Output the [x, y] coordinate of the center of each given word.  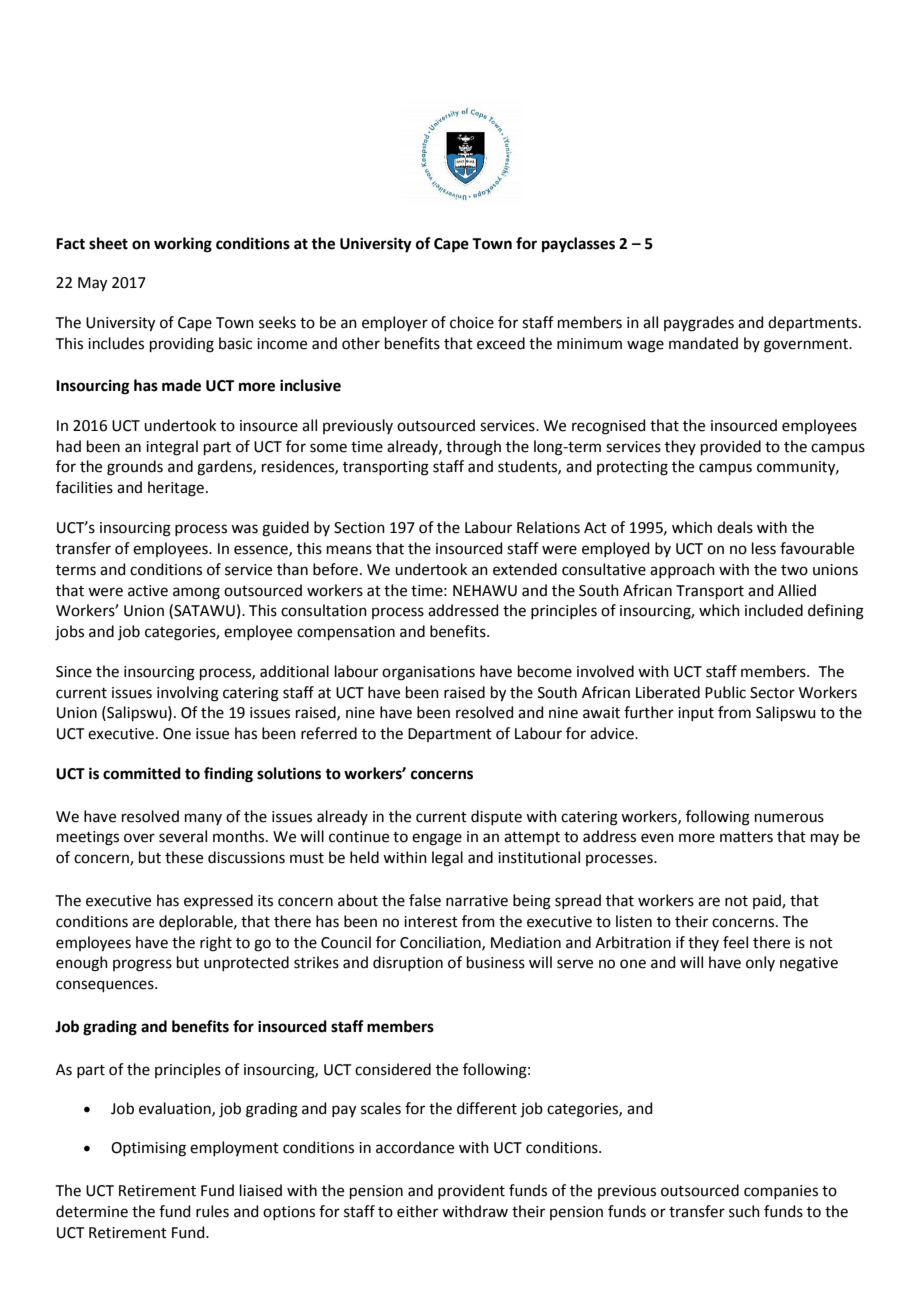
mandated [703, 343]
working [183, 245]
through [473, 448]
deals [735, 527]
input [696, 714]
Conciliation [441, 943]
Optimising [148, 1149]
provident [471, 1191]
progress [142, 965]
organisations [428, 673]
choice [472, 322]
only [760, 963]
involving [188, 694]
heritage [176, 489]
